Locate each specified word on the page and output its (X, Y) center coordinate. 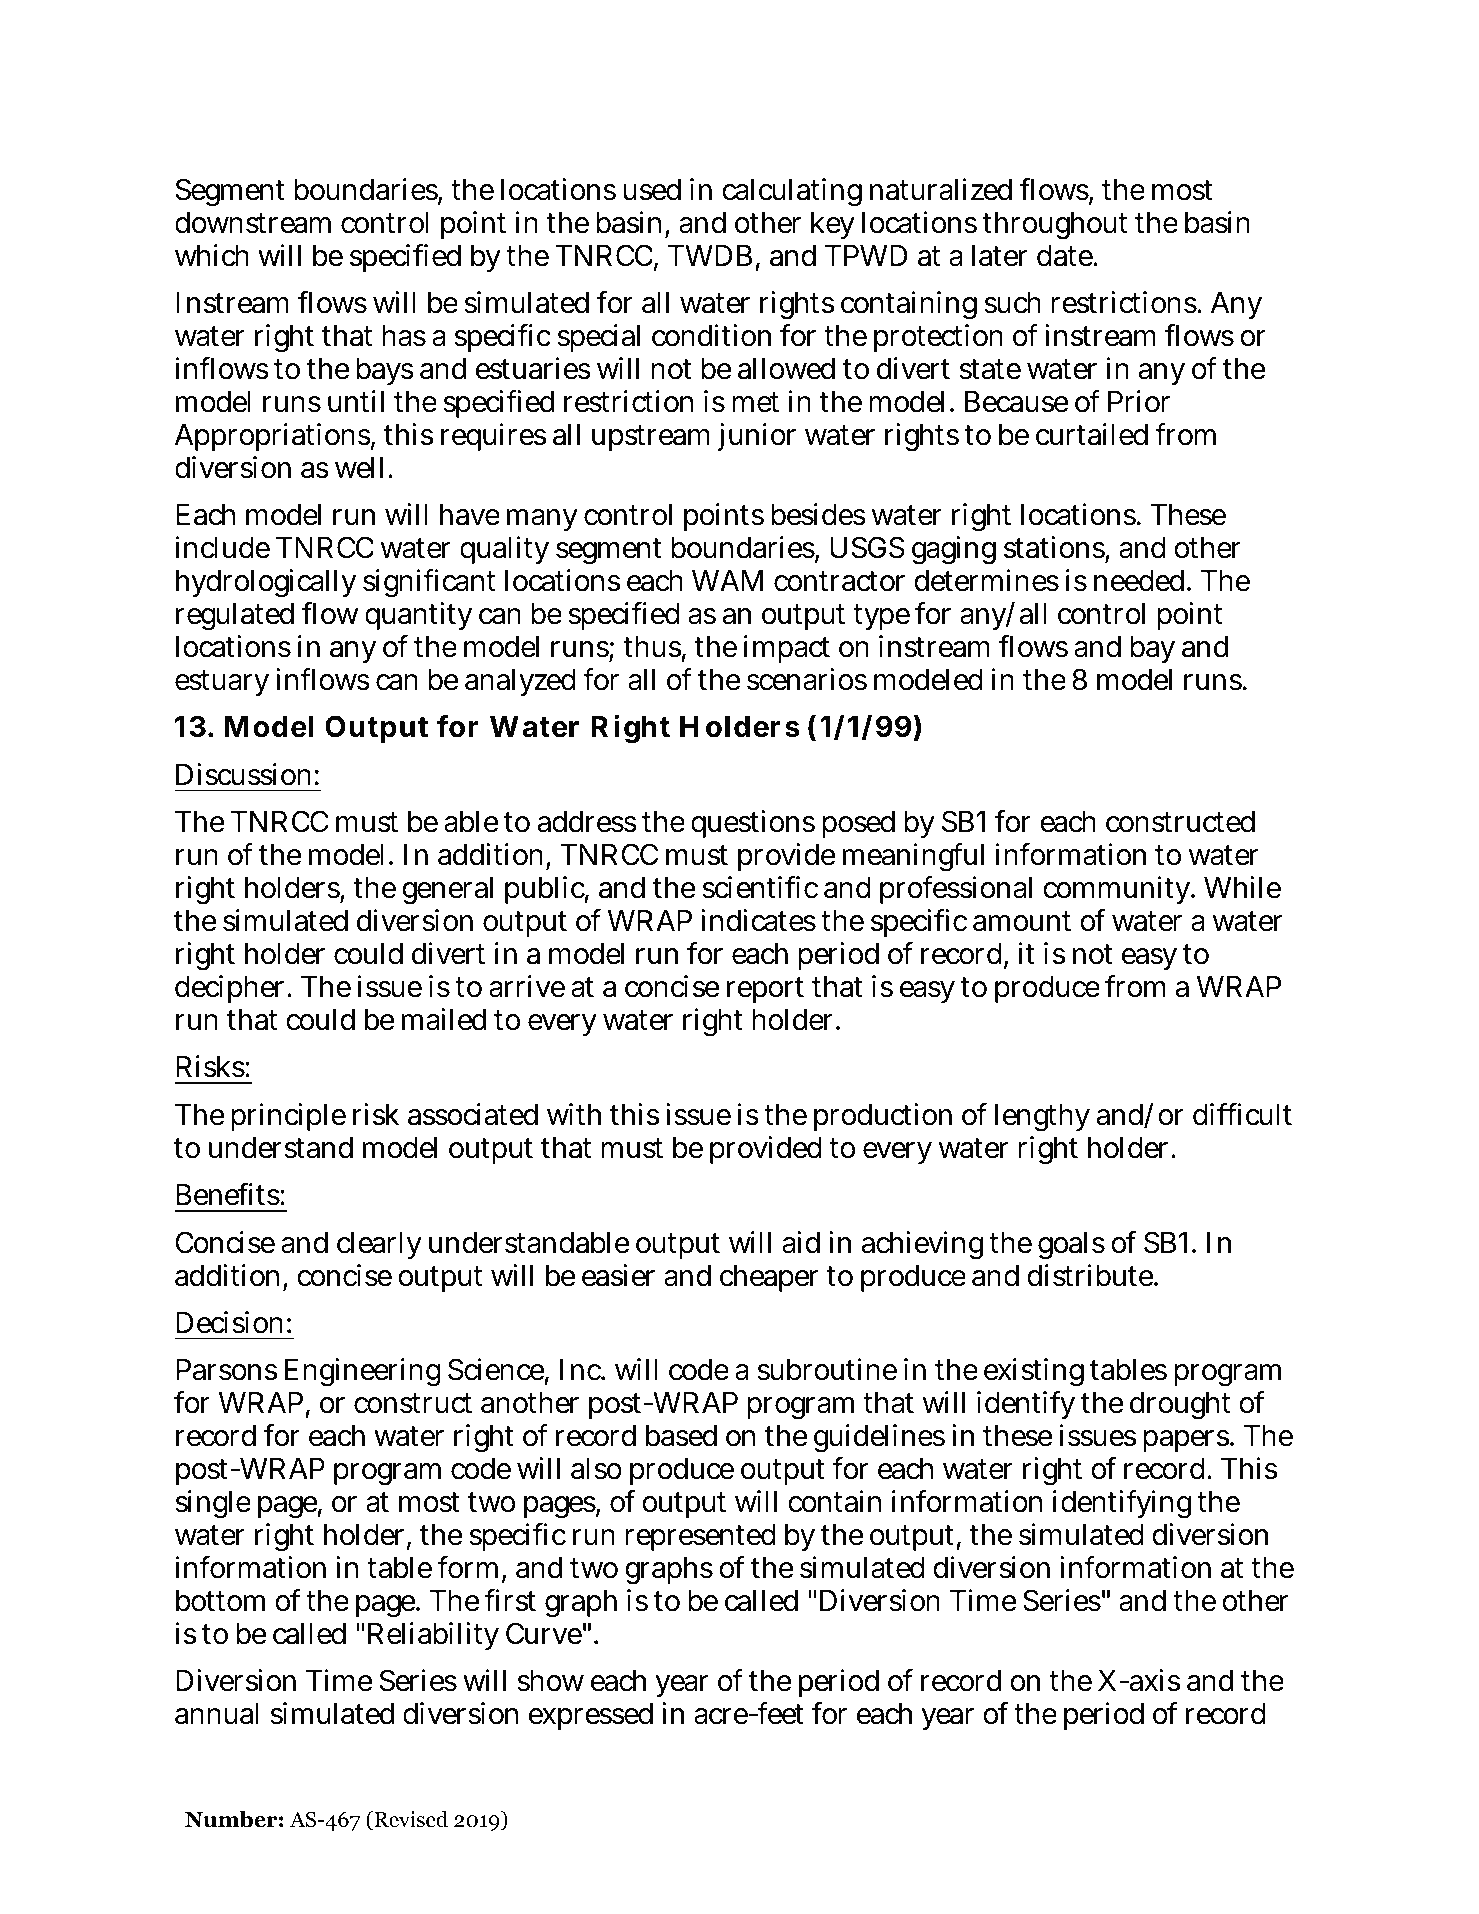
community (1117, 890)
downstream (253, 223)
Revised (410, 1820)
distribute (1090, 1275)
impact (787, 649)
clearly (379, 1245)
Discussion (243, 774)
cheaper (769, 1278)
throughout (1054, 226)
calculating (792, 192)
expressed (591, 1716)
